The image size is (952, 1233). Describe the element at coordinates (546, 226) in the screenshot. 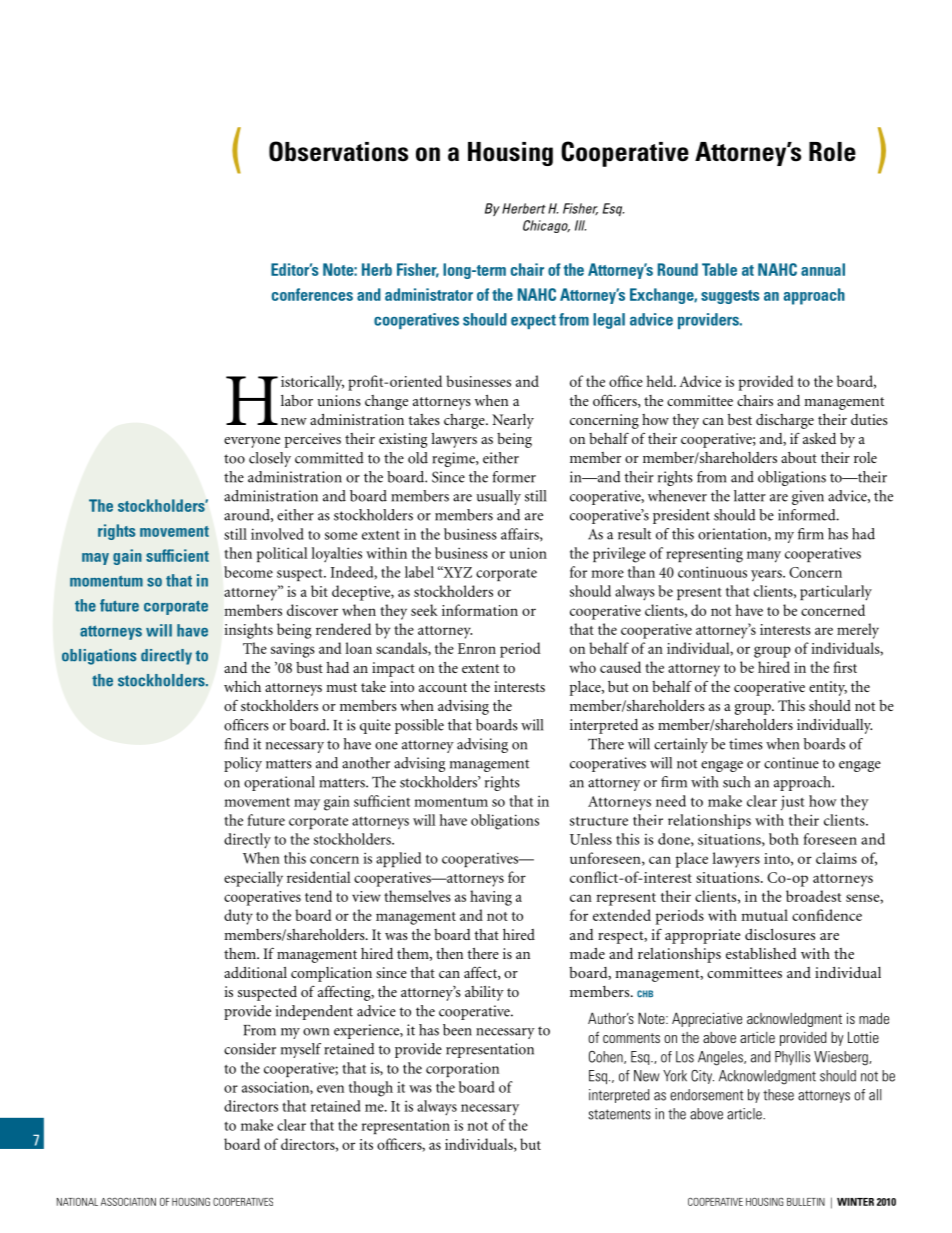

I see `Chicago` at that location.
